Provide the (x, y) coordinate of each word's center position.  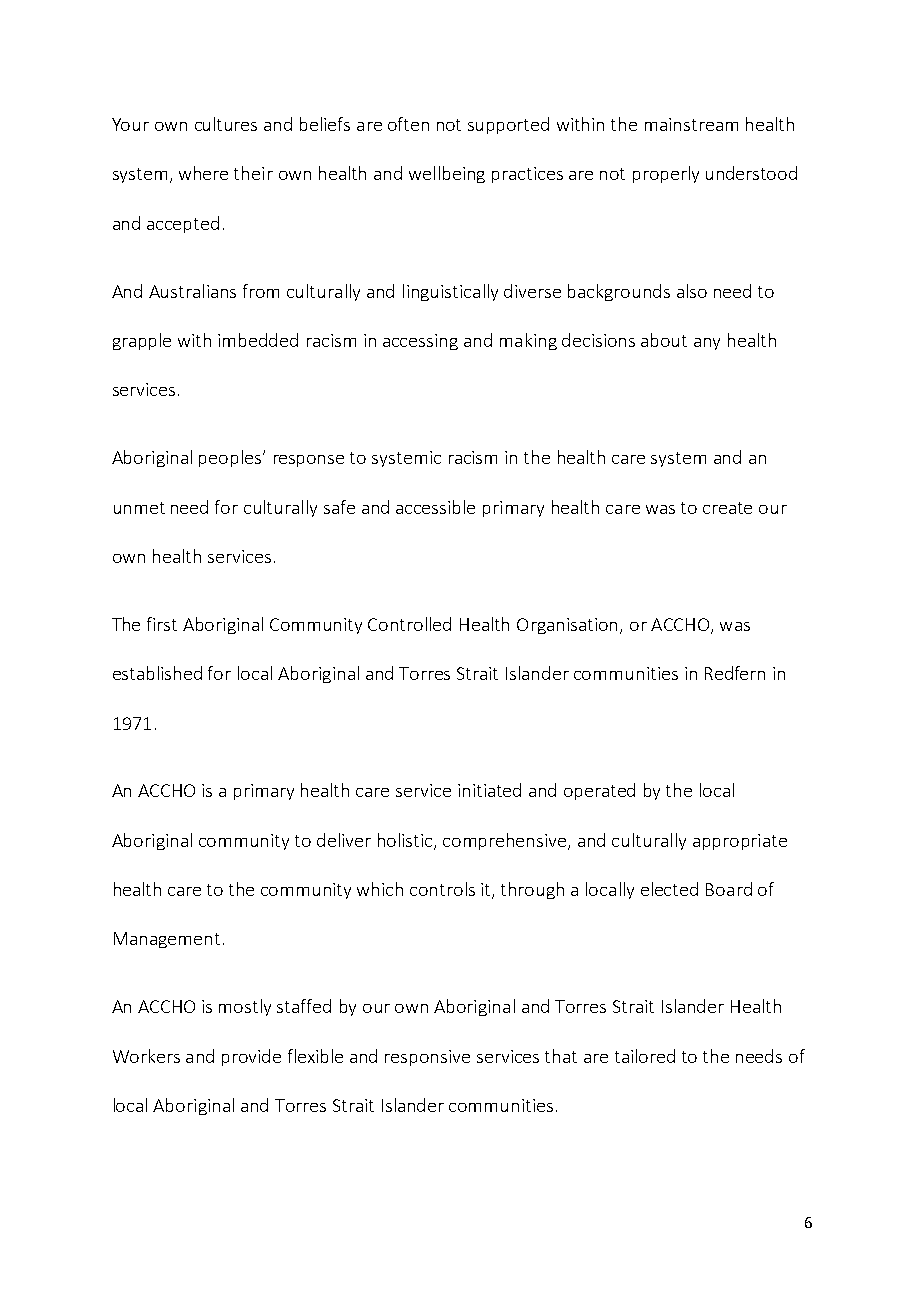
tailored (645, 1056)
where (203, 173)
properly (666, 174)
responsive (427, 1058)
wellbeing (447, 174)
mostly (245, 1007)
